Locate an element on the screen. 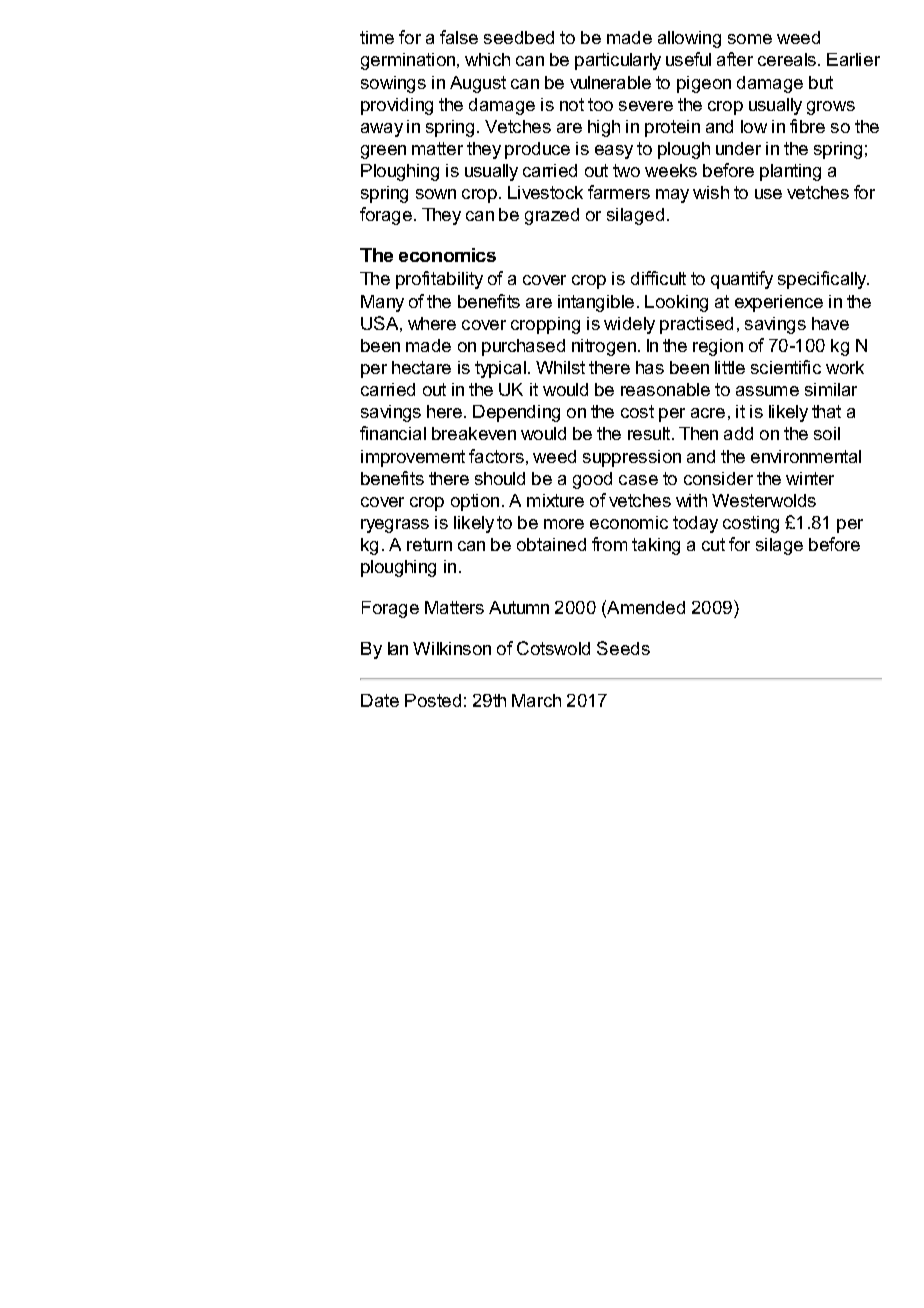 This screenshot has width=924, height=1308. Posted is located at coordinates (433, 700).
